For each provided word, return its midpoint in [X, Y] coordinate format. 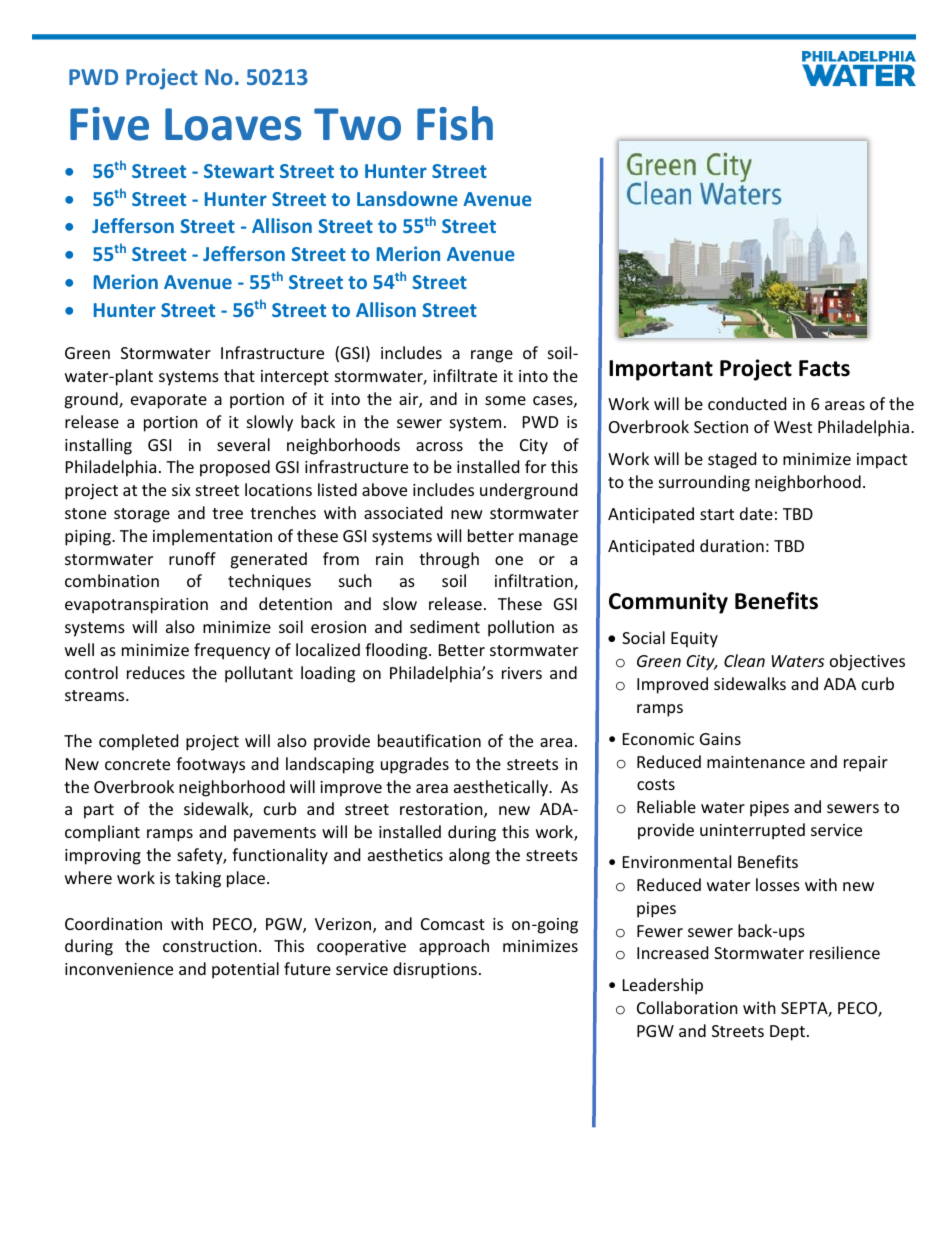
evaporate [169, 401]
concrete [137, 764]
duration [732, 545]
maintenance [756, 762]
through [449, 560]
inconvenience [119, 969]
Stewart [239, 171]
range [492, 356]
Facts [824, 368]
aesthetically [502, 788]
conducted [747, 403]
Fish [455, 123]
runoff [192, 558]
